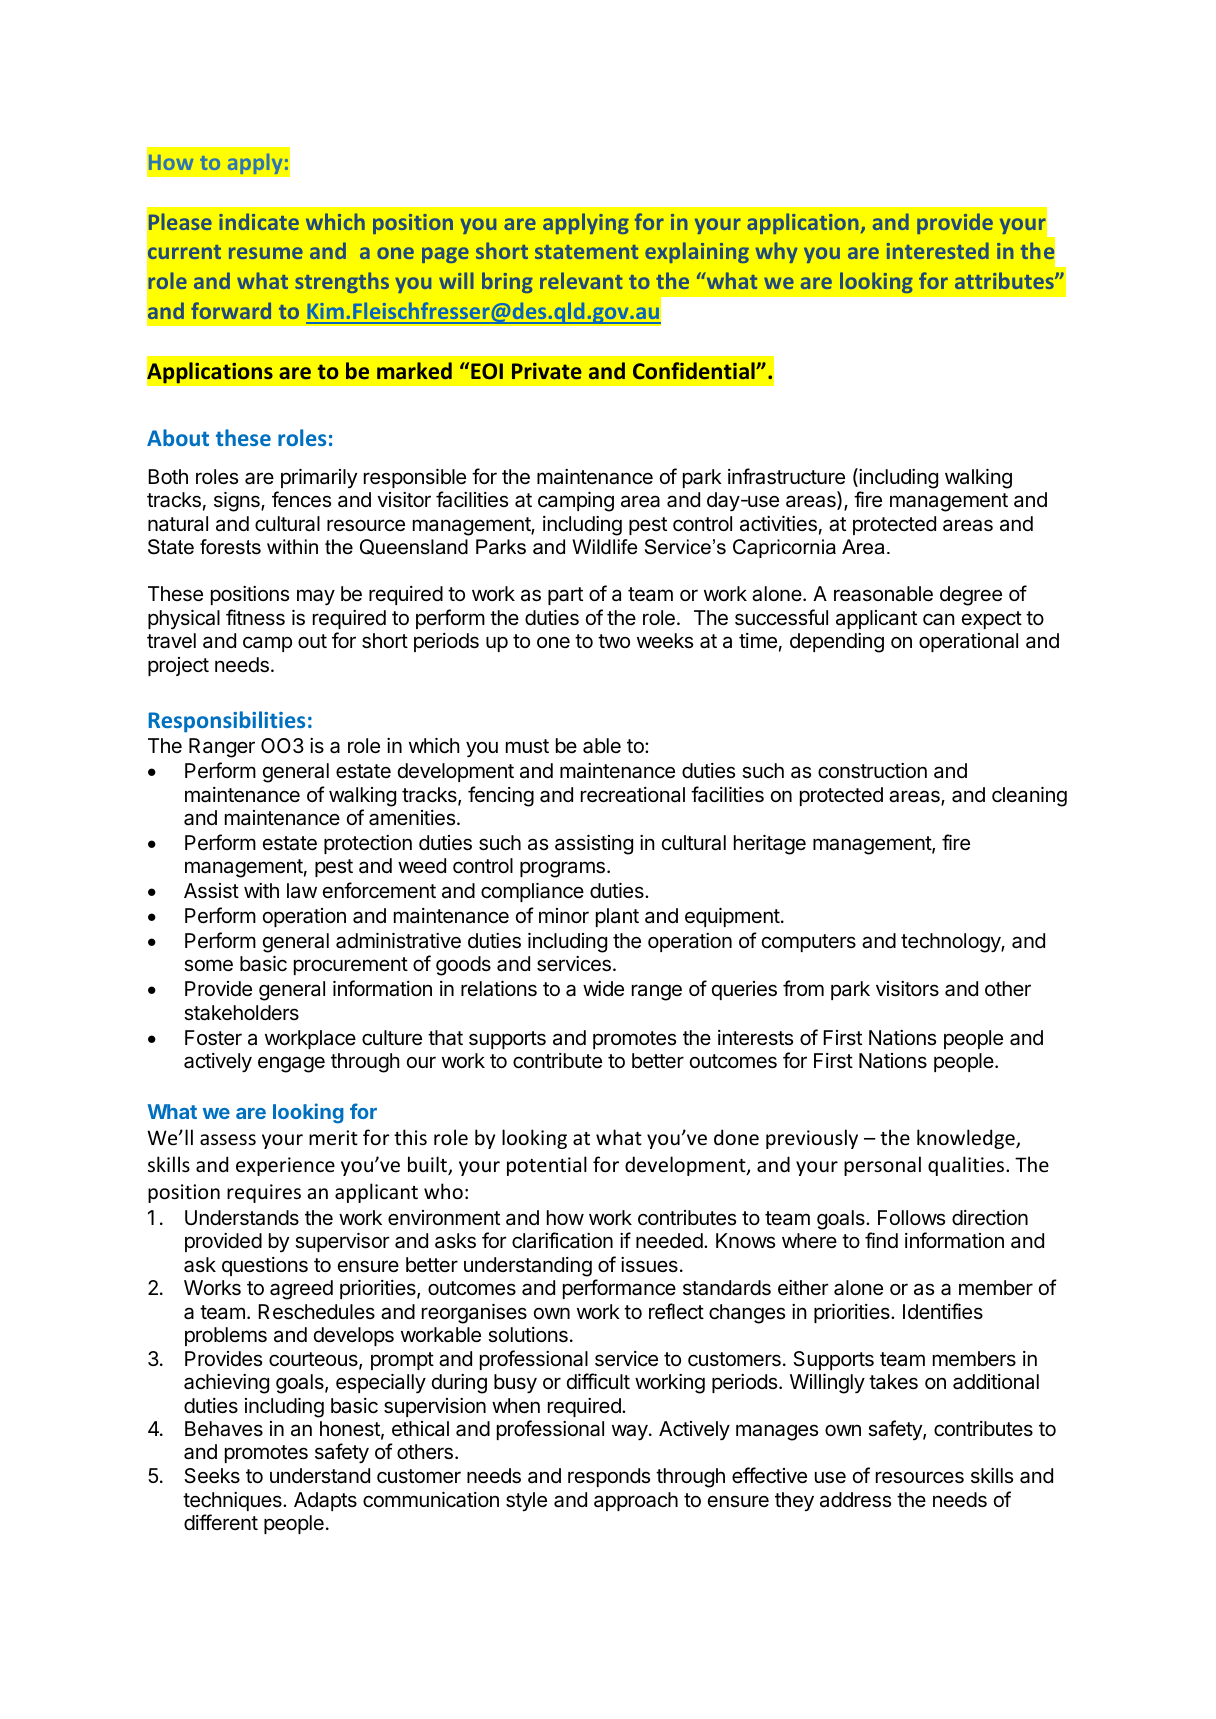 The image size is (1216, 1719). Describe the element at coordinates (230, 547) in the screenshot. I see `forests` at that location.
